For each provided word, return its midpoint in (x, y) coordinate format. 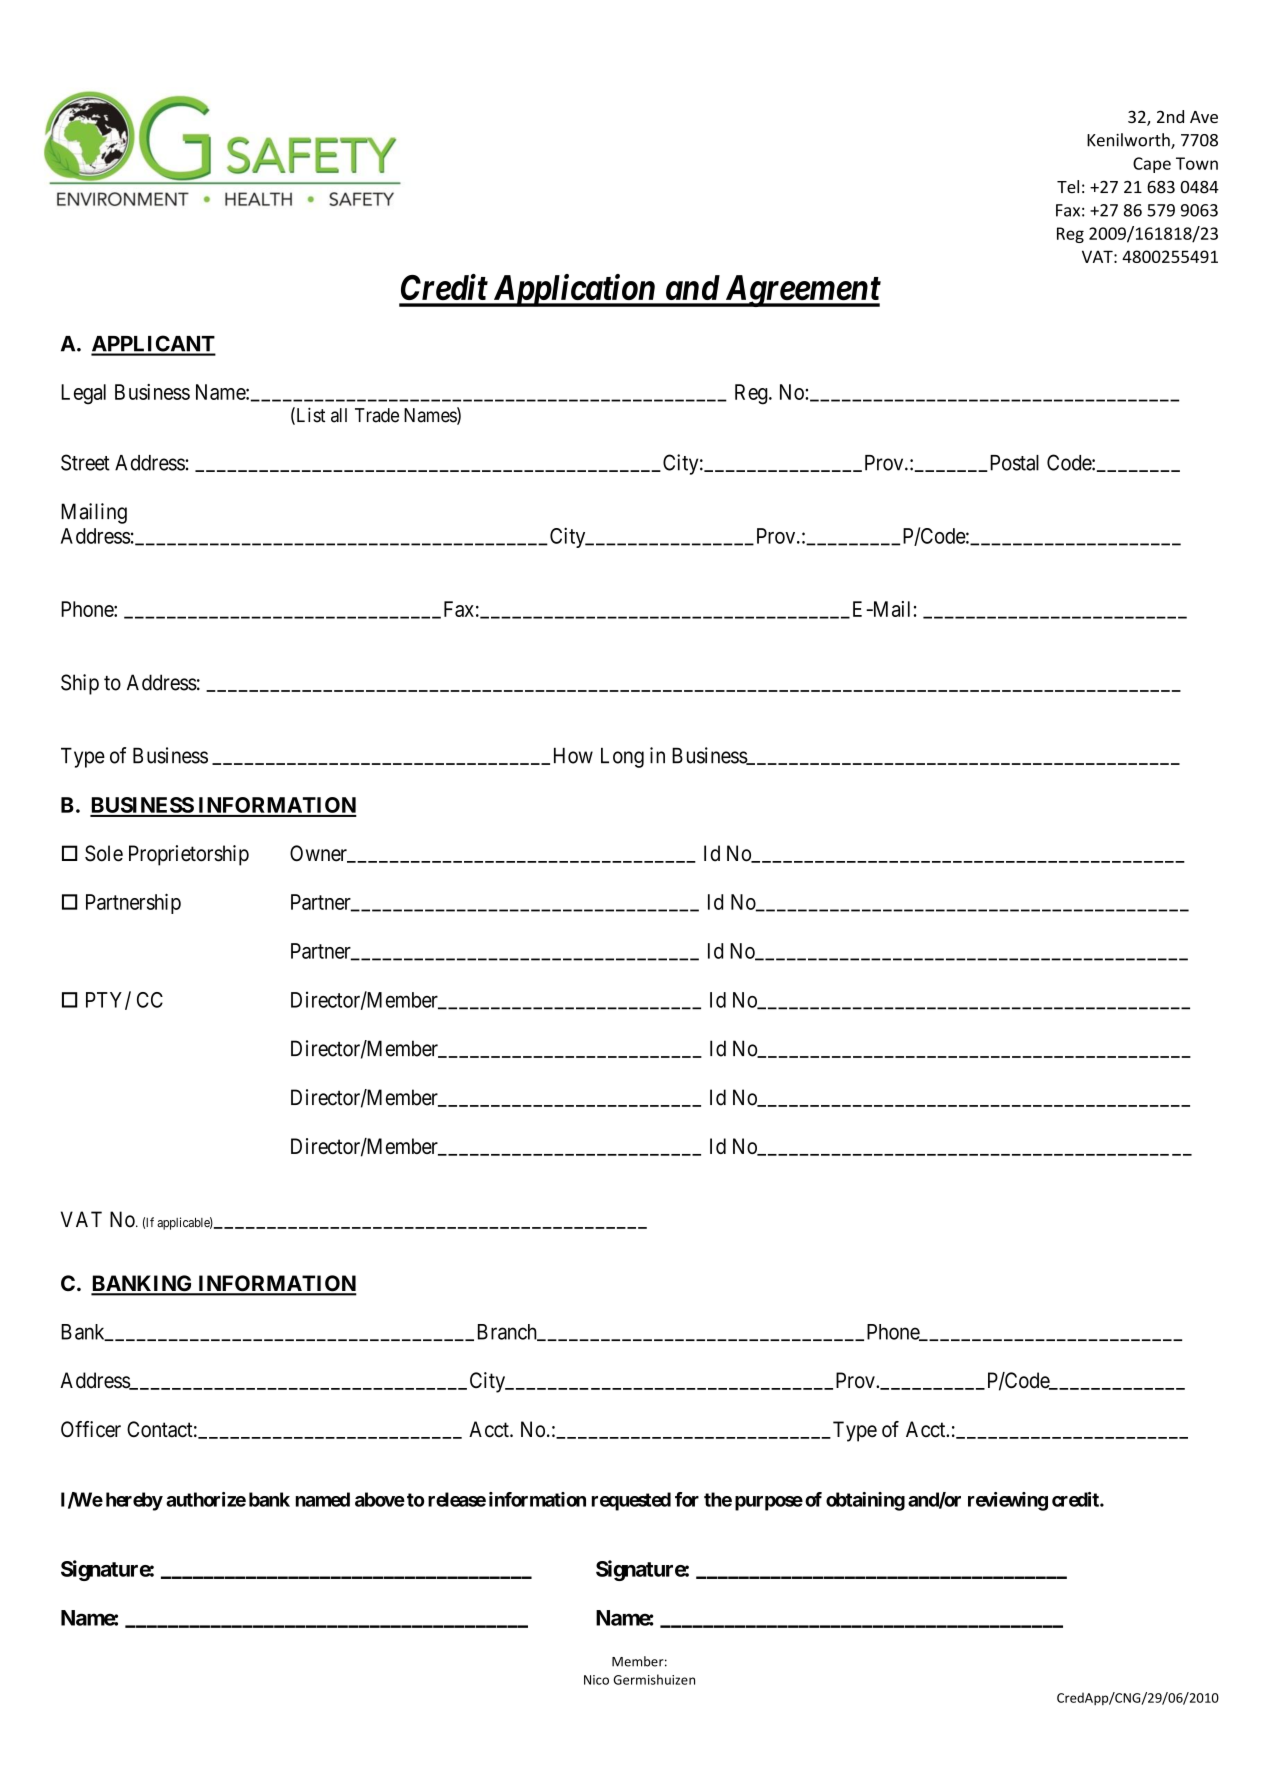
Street (85, 462)
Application (573, 290)
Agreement (801, 291)
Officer (91, 1429)
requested (631, 1501)
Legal (83, 394)
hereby (134, 1501)
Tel (1068, 187)
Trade (377, 415)
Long (622, 758)
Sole (104, 853)
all (339, 415)
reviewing (1008, 1501)
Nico (596, 1680)
